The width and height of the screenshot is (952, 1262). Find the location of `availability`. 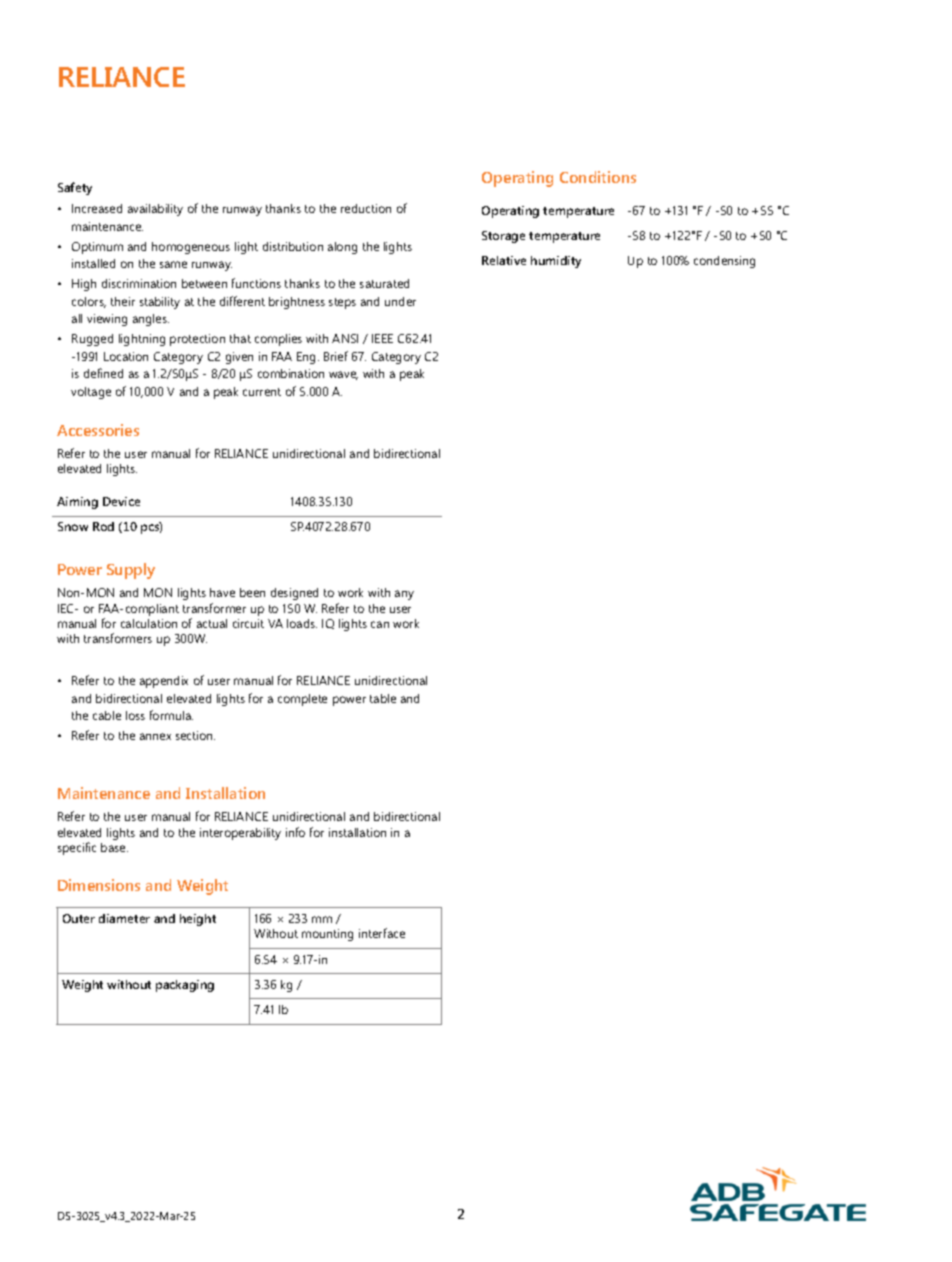

availability is located at coordinates (155, 210).
